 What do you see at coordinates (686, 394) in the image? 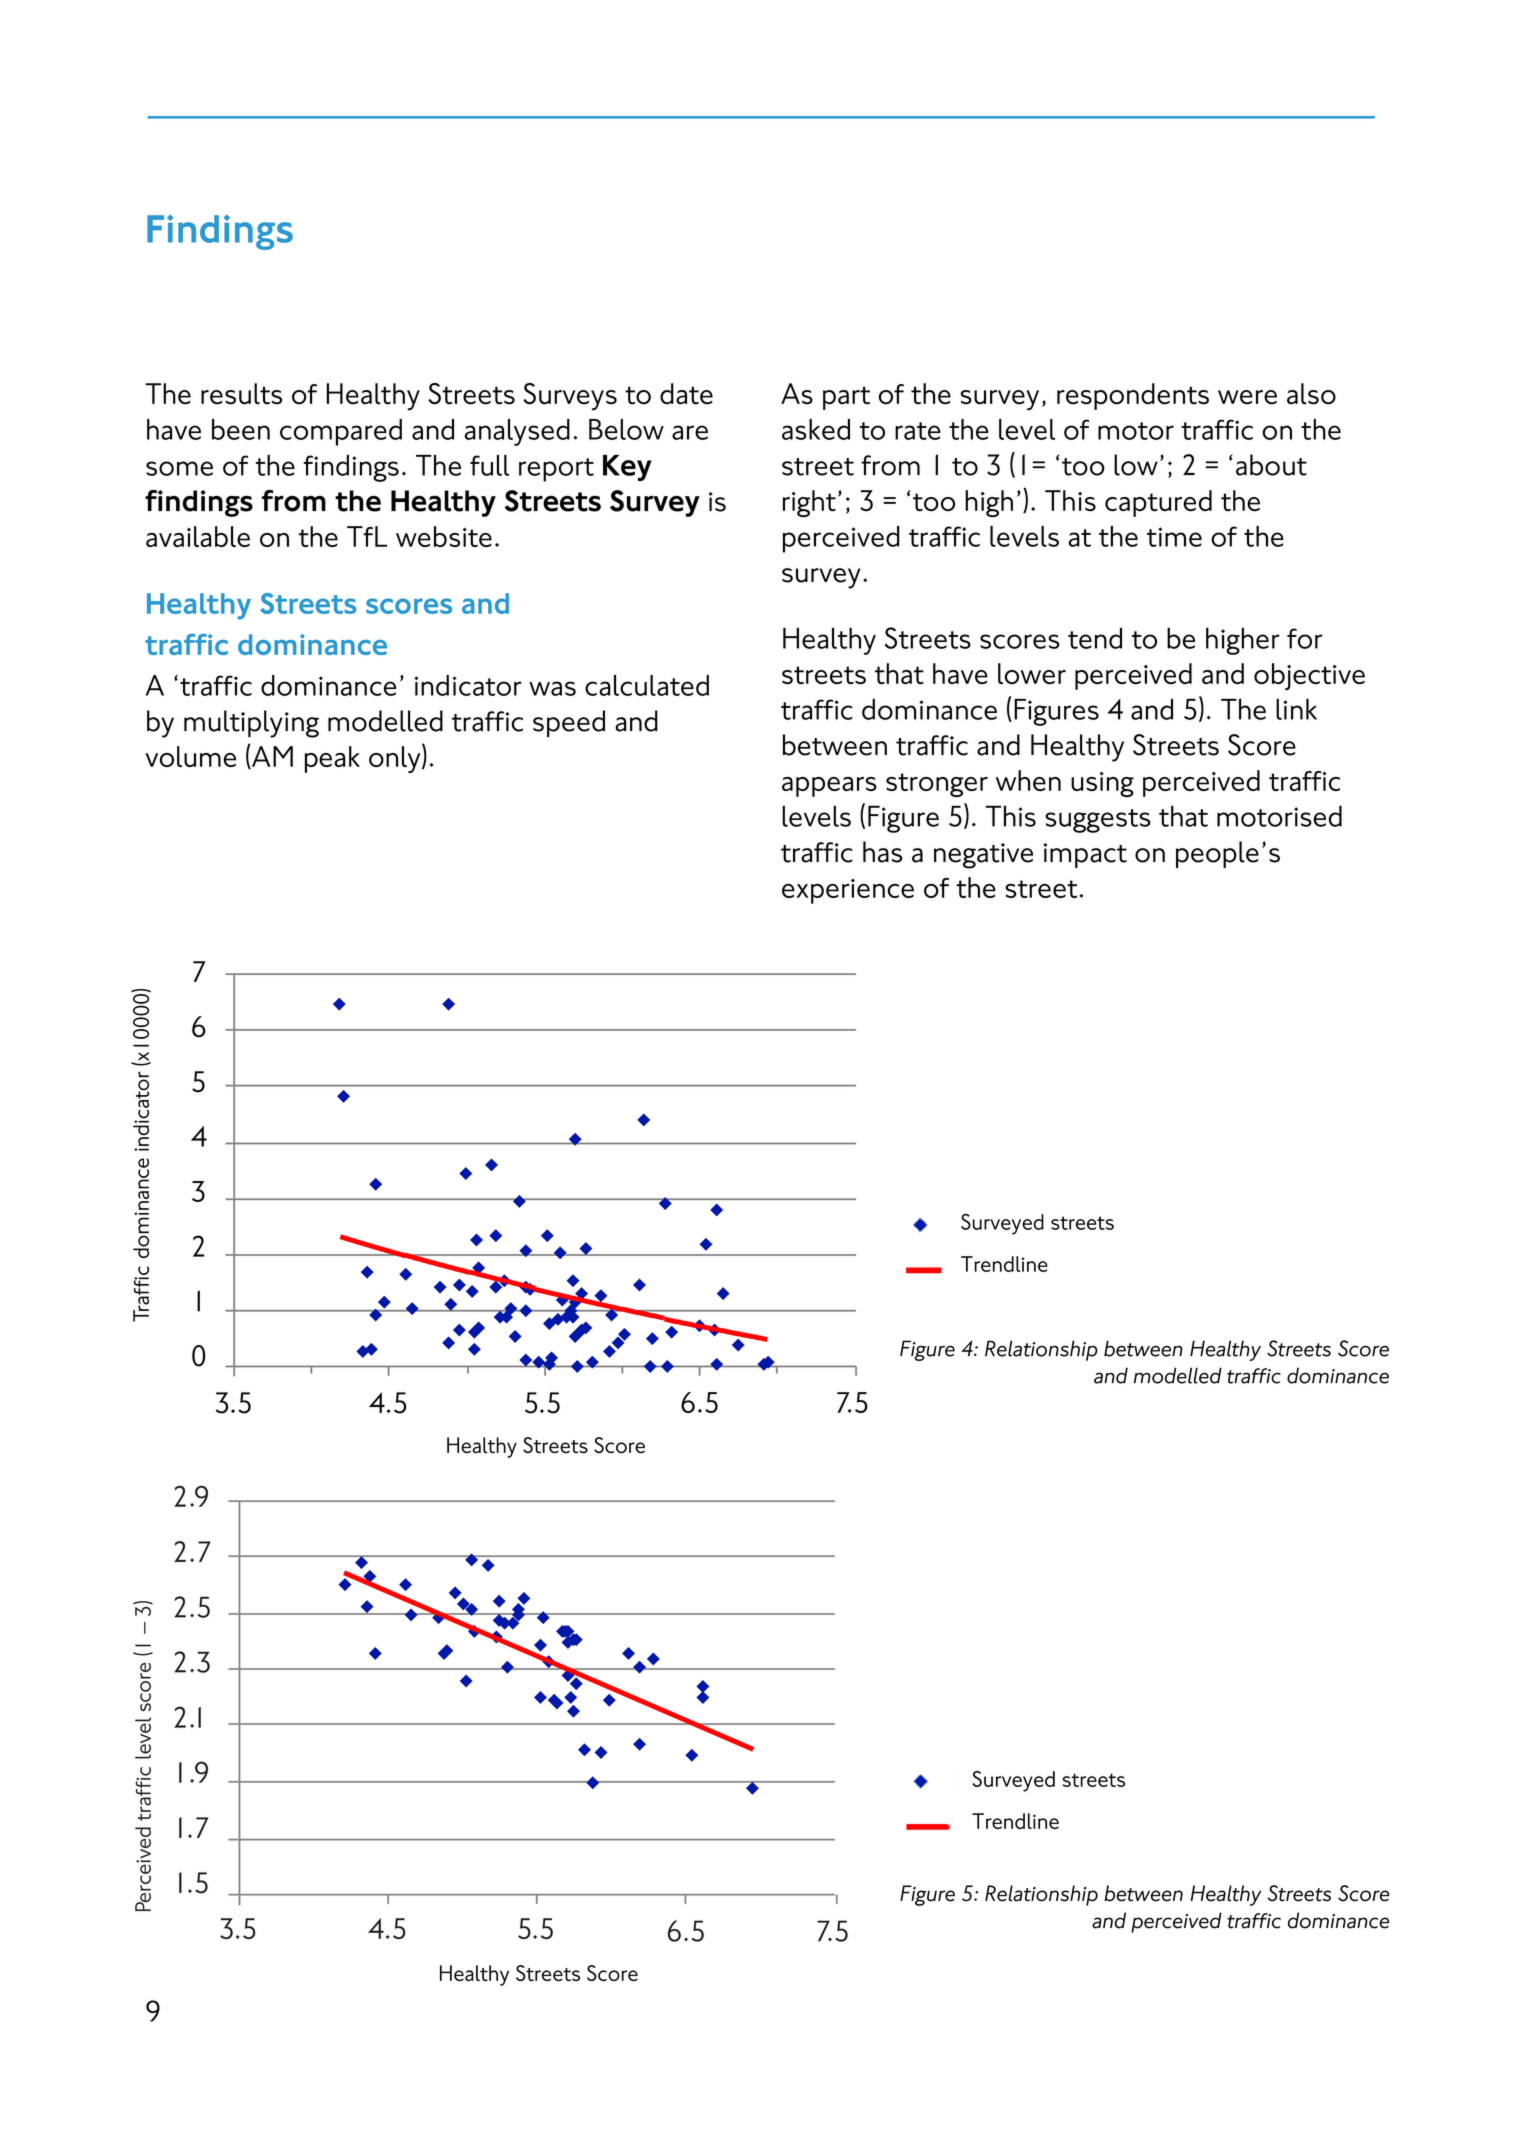
I see `date` at bounding box center [686, 394].
